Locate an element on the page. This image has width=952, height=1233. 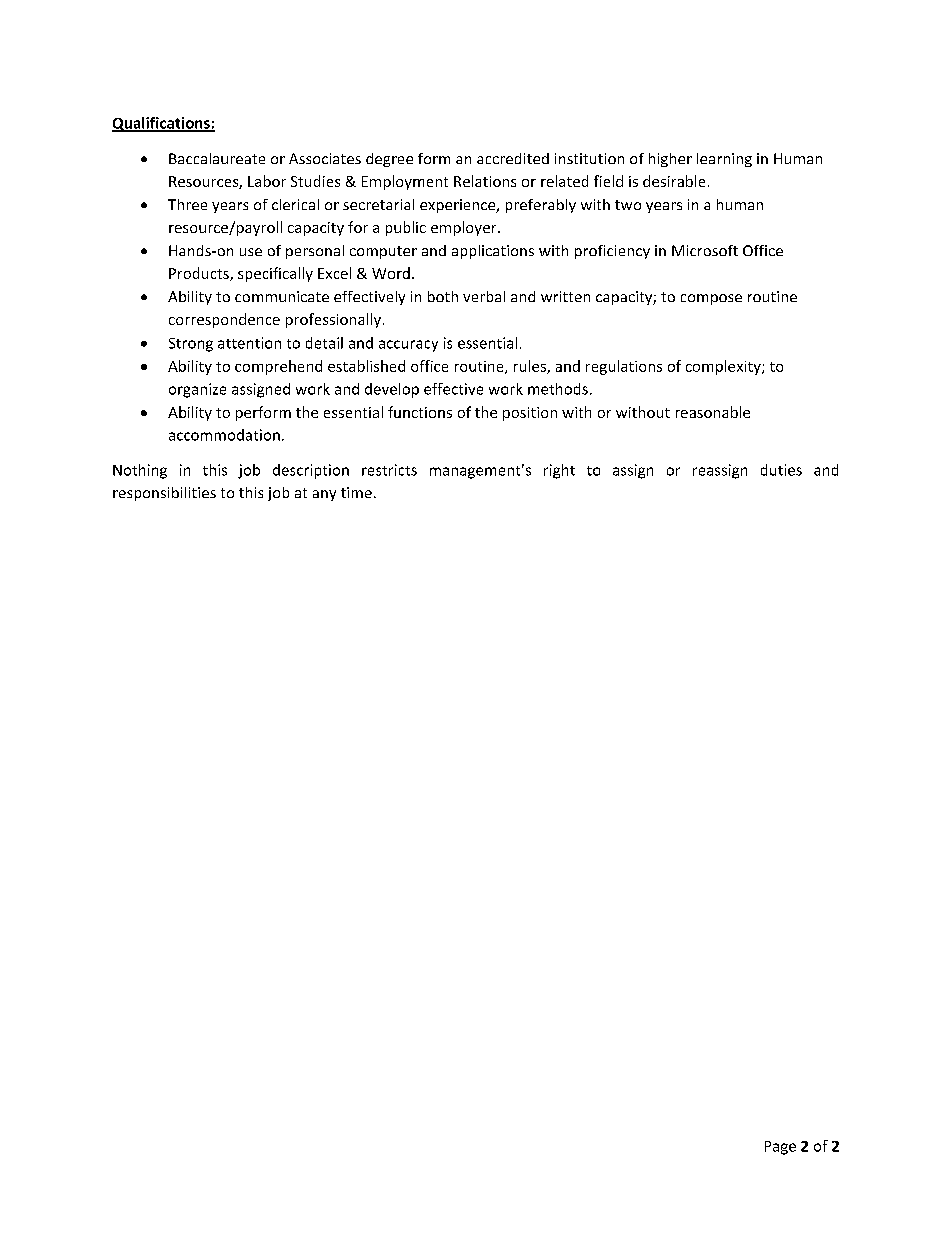
Page is located at coordinates (780, 1148).
